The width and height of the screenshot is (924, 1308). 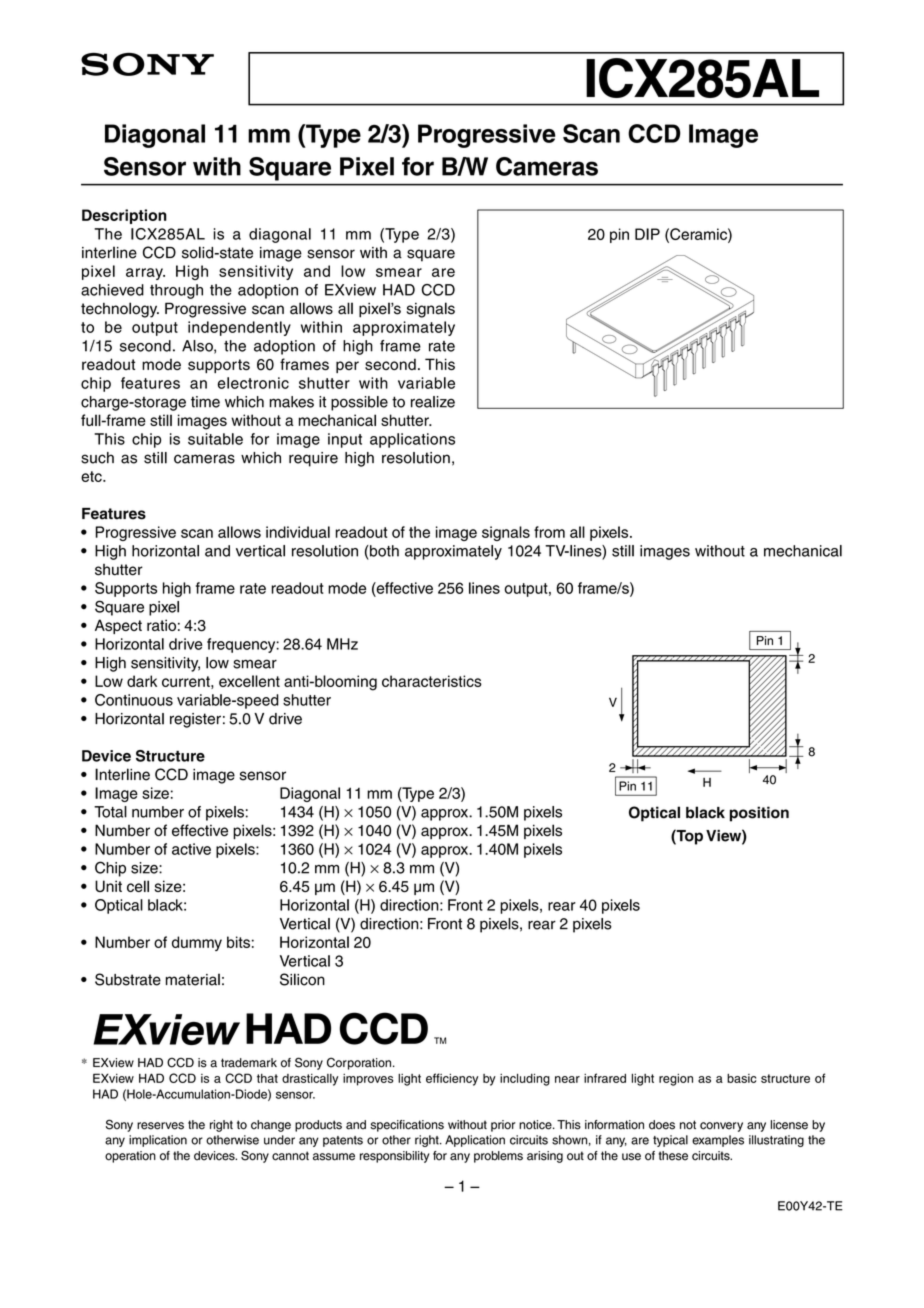 I want to click on reserves, so click(x=160, y=1126).
